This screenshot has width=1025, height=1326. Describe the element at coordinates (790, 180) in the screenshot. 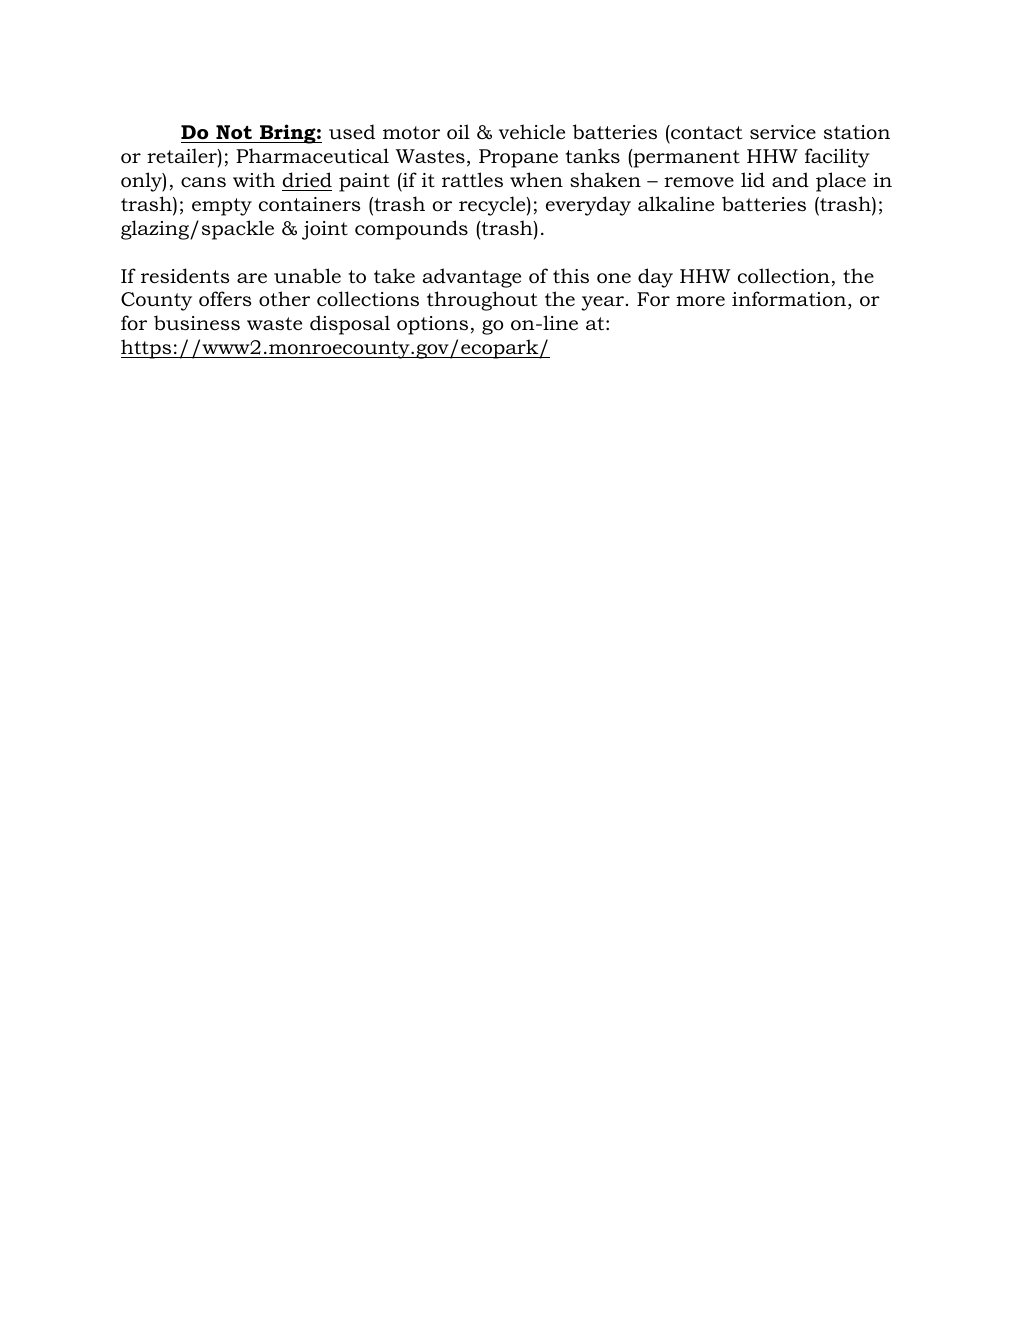

I see `and` at that location.
